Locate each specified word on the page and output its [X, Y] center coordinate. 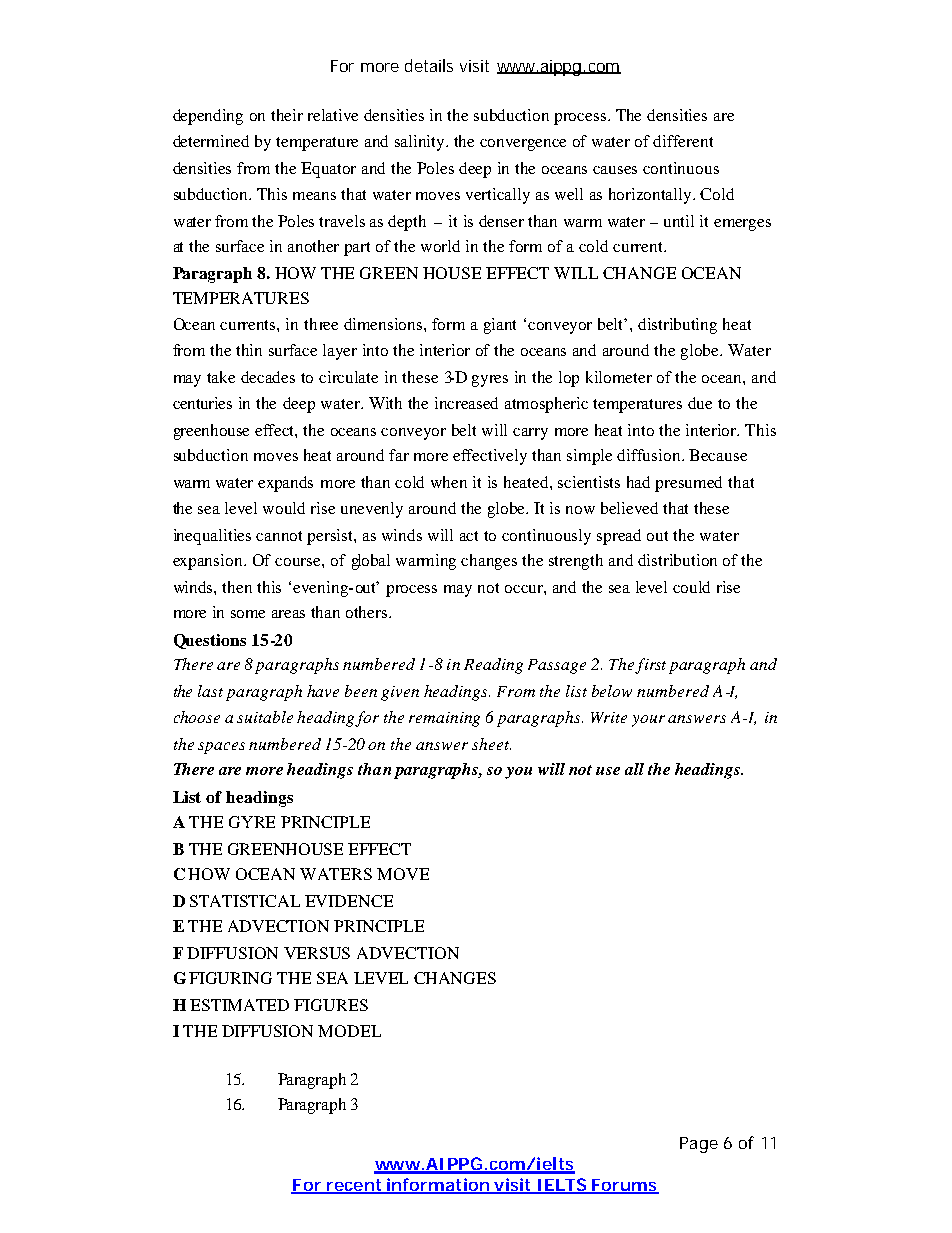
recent [354, 1186]
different [683, 141]
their [287, 115]
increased [466, 403]
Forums [624, 1186]
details [429, 65]
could [691, 587]
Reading [493, 666]
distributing [677, 326]
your [648, 721]
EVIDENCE [349, 901]
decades [268, 377]
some [248, 614]
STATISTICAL [245, 901]
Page [699, 1145]
